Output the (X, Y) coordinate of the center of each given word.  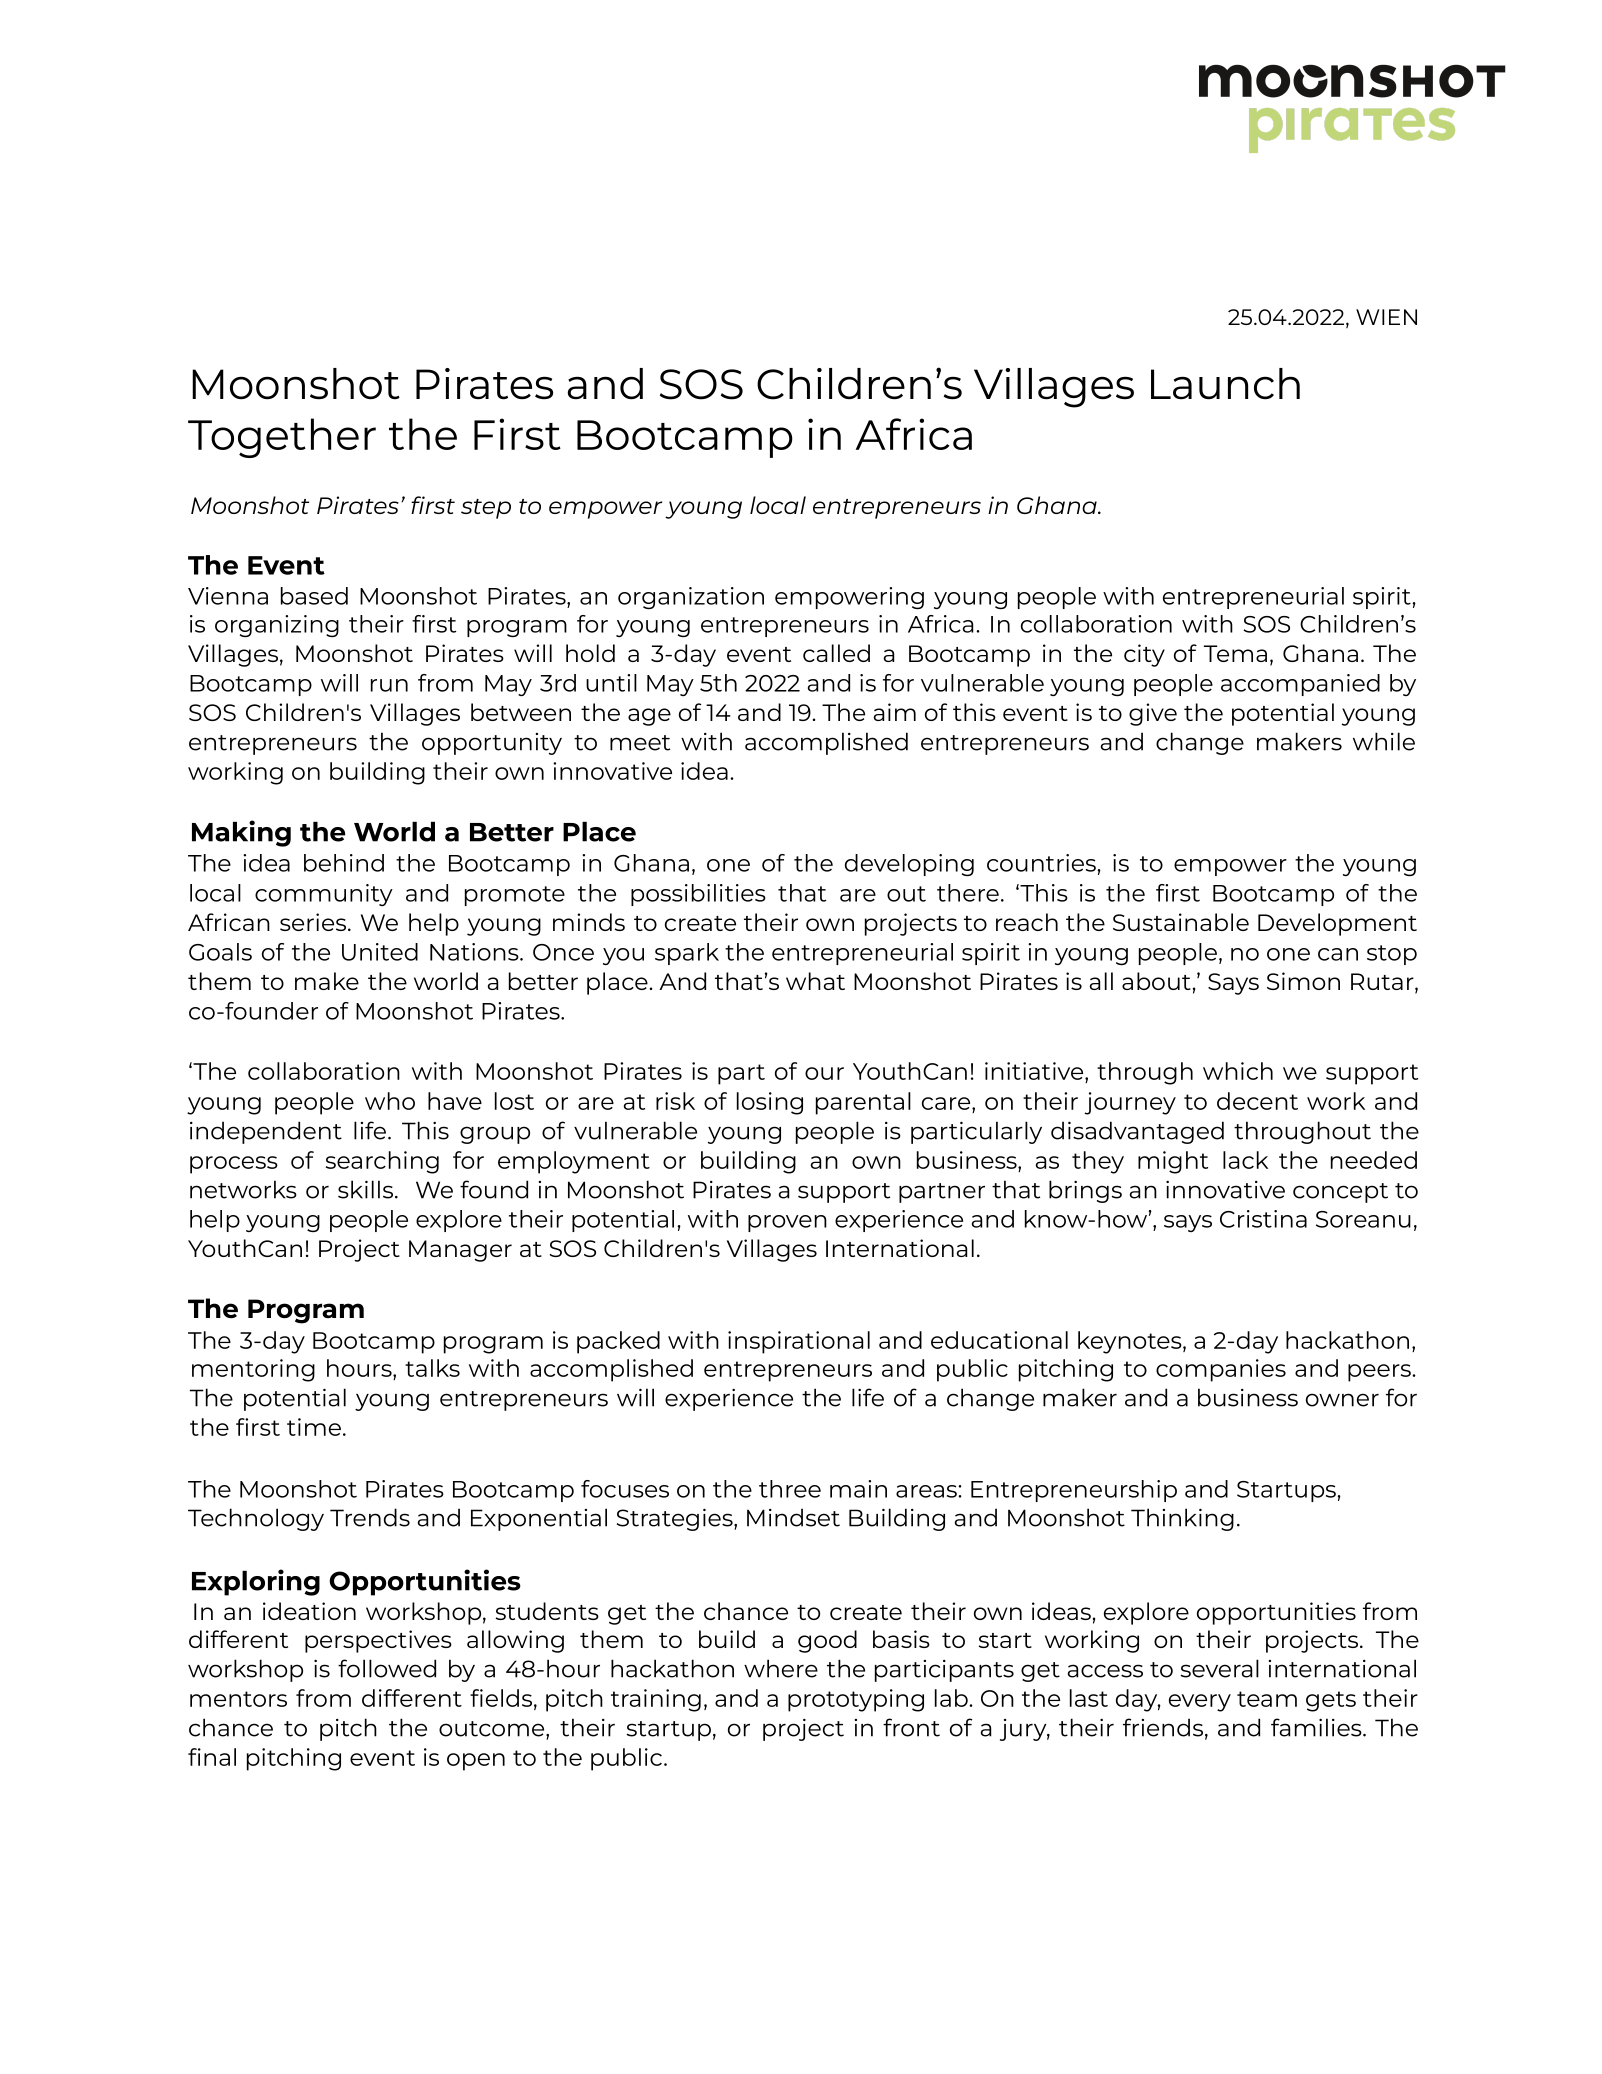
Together (282, 438)
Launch (1225, 384)
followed (387, 1668)
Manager (460, 1251)
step (486, 509)
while (1384, 741)
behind (344, 863)
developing (909, 865)
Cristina (1263, 1219)
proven (787, 1223)
